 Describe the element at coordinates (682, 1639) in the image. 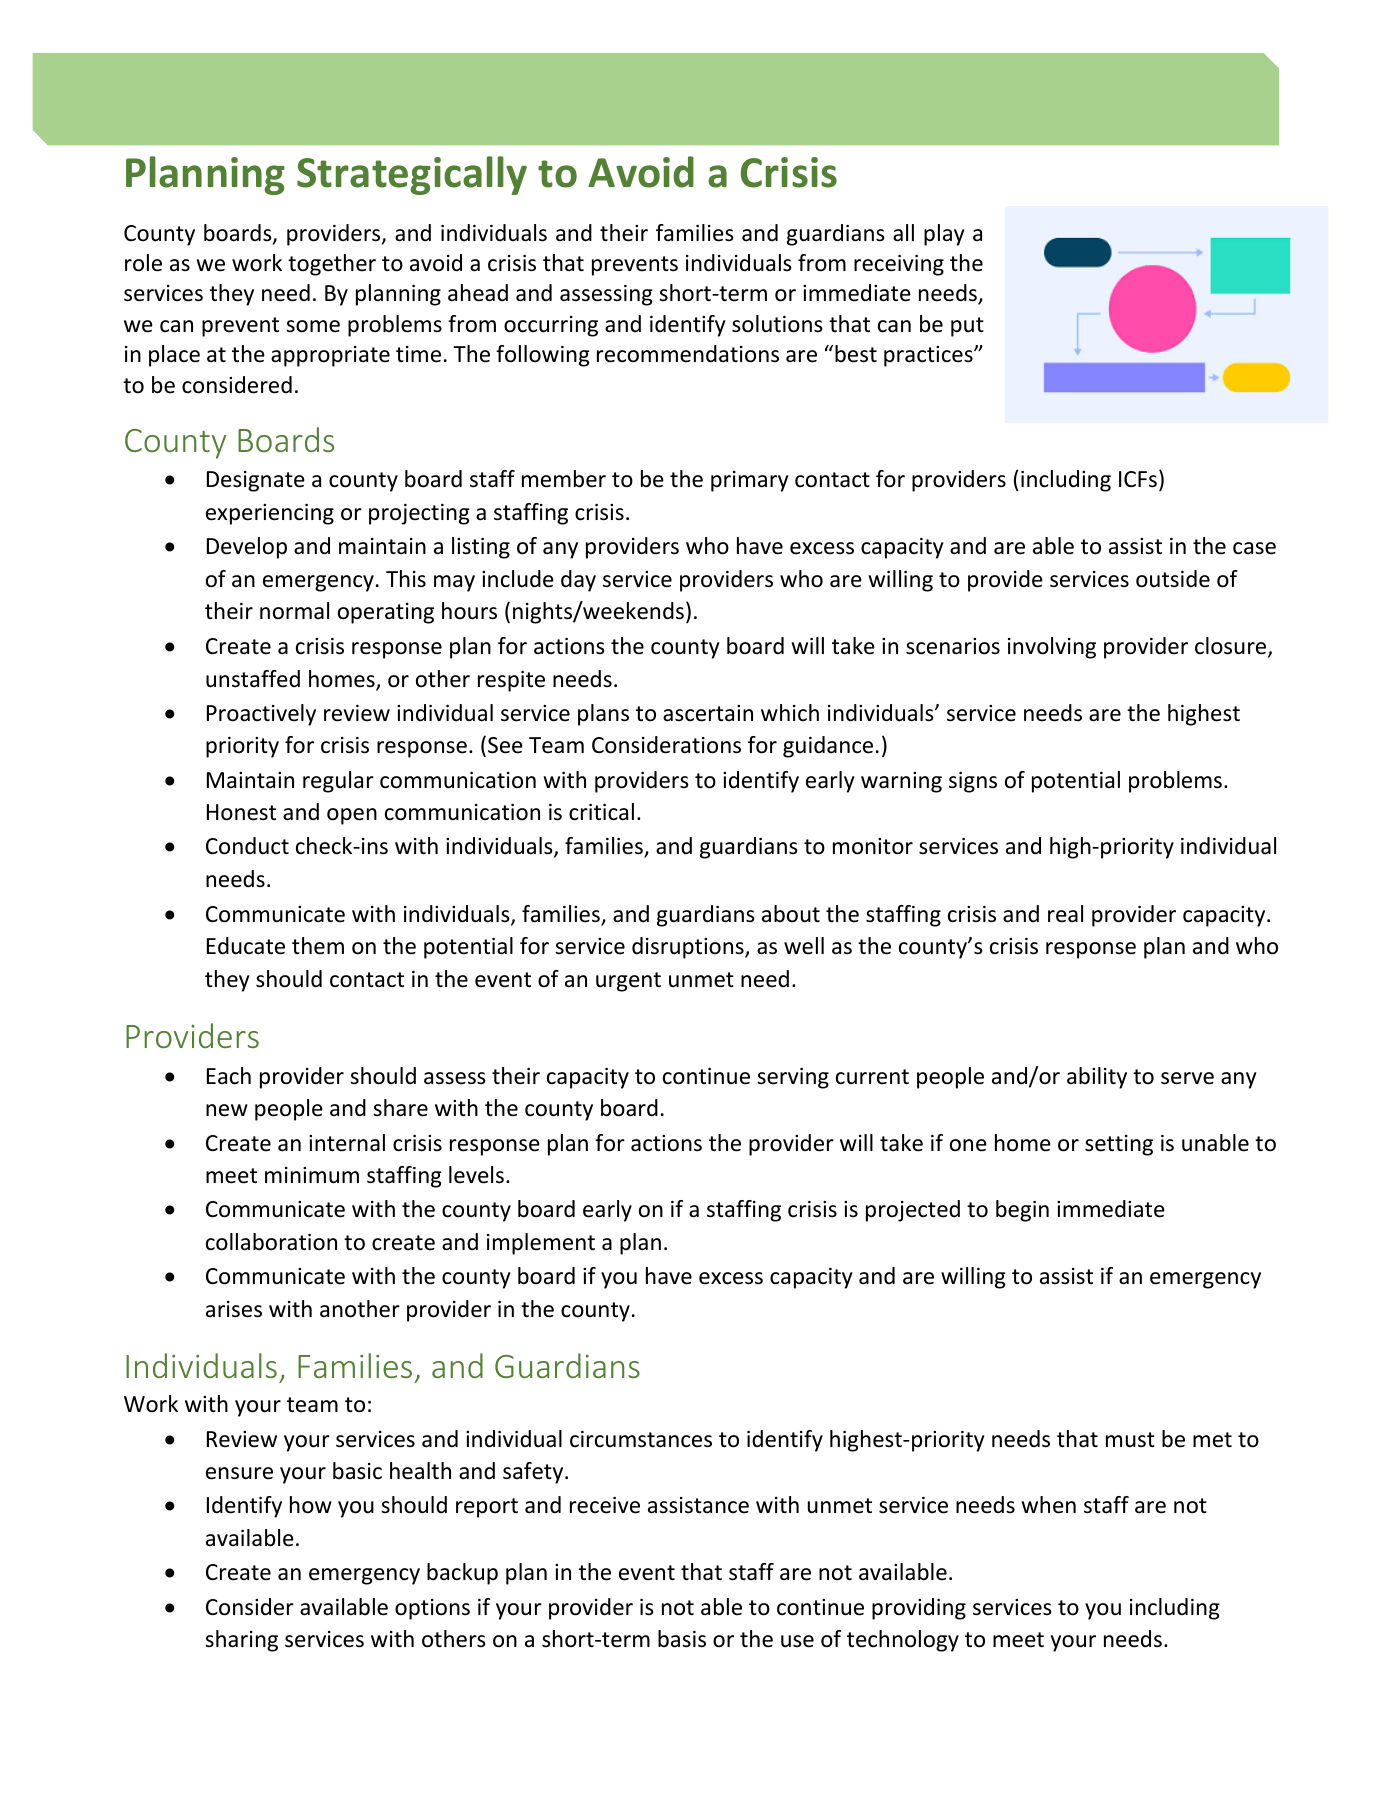

I see `basis` at that location.
